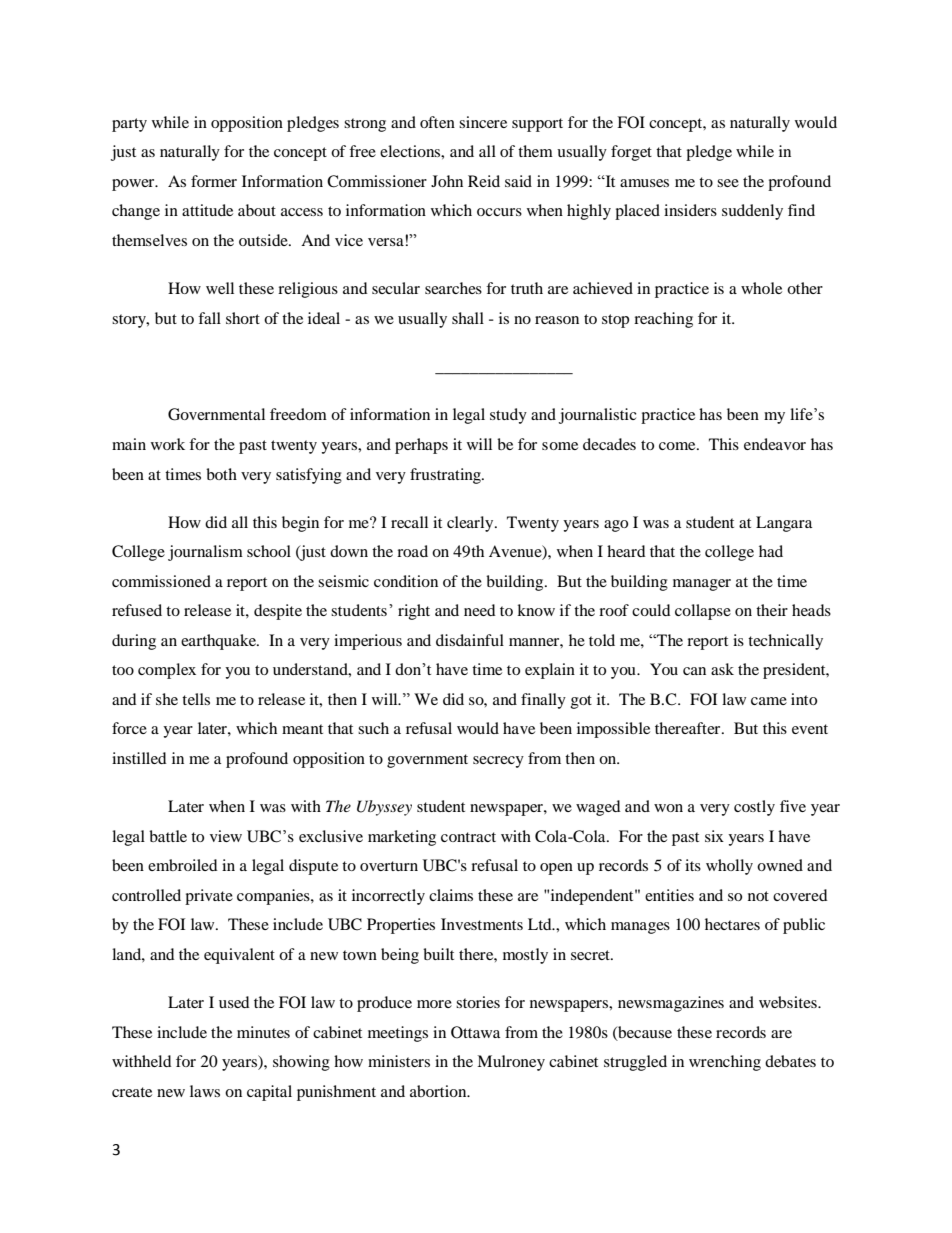  Describe the element at coordinates (725, 1063) in the screenshot. I see `wrenching` at that location.
